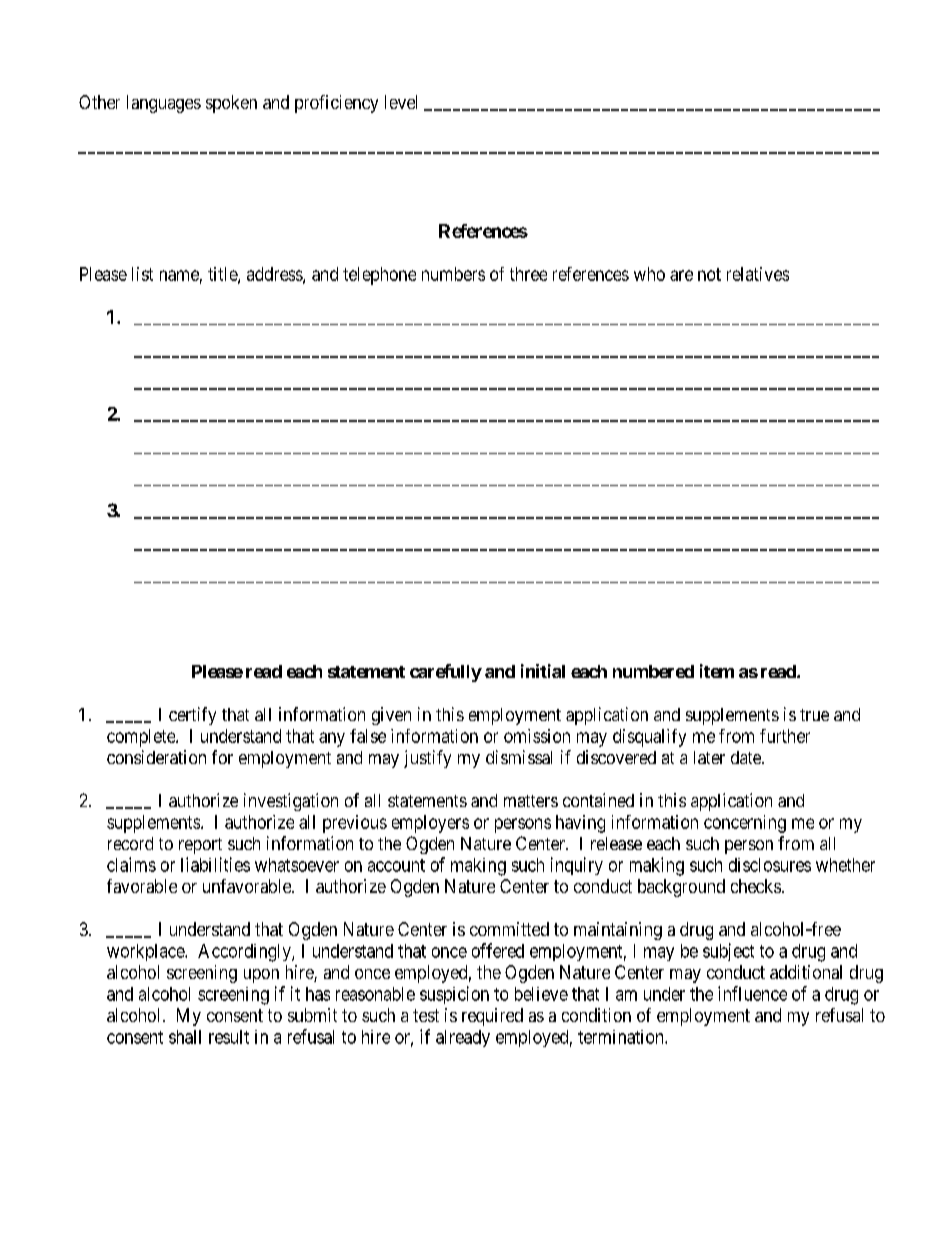  Describe the element at coordinates (453, 274) in the screenshot. I see `numbers` at that location.
